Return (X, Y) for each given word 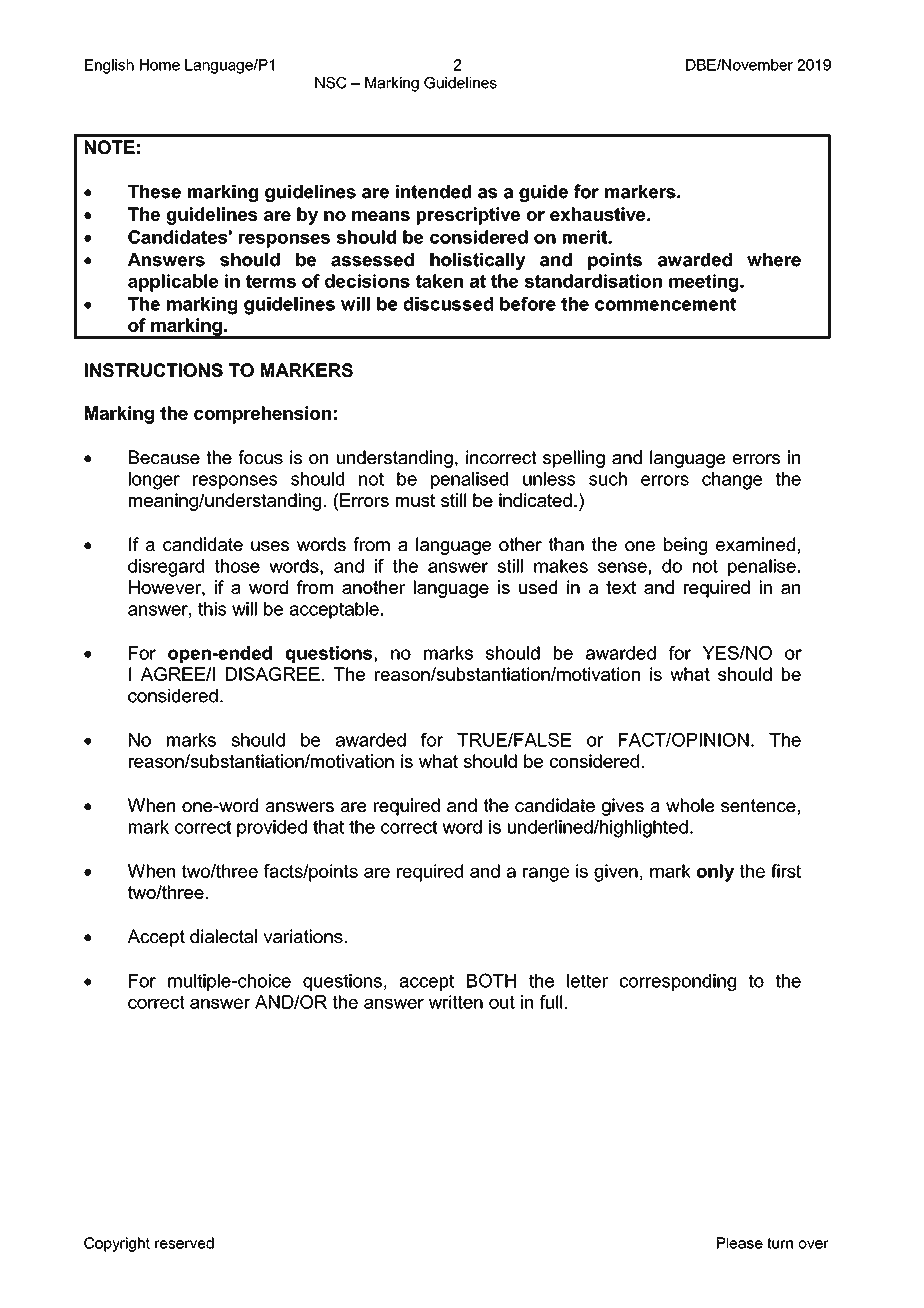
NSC (331, 83)
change (732, 481)
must (415, 500)
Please (740, 1243)
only (715, 873)
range (546, 874)
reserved (184, 1243)
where (774, 260)
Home (160, 65)
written (456, 1002)
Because (164, 457)
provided (272, 828)
